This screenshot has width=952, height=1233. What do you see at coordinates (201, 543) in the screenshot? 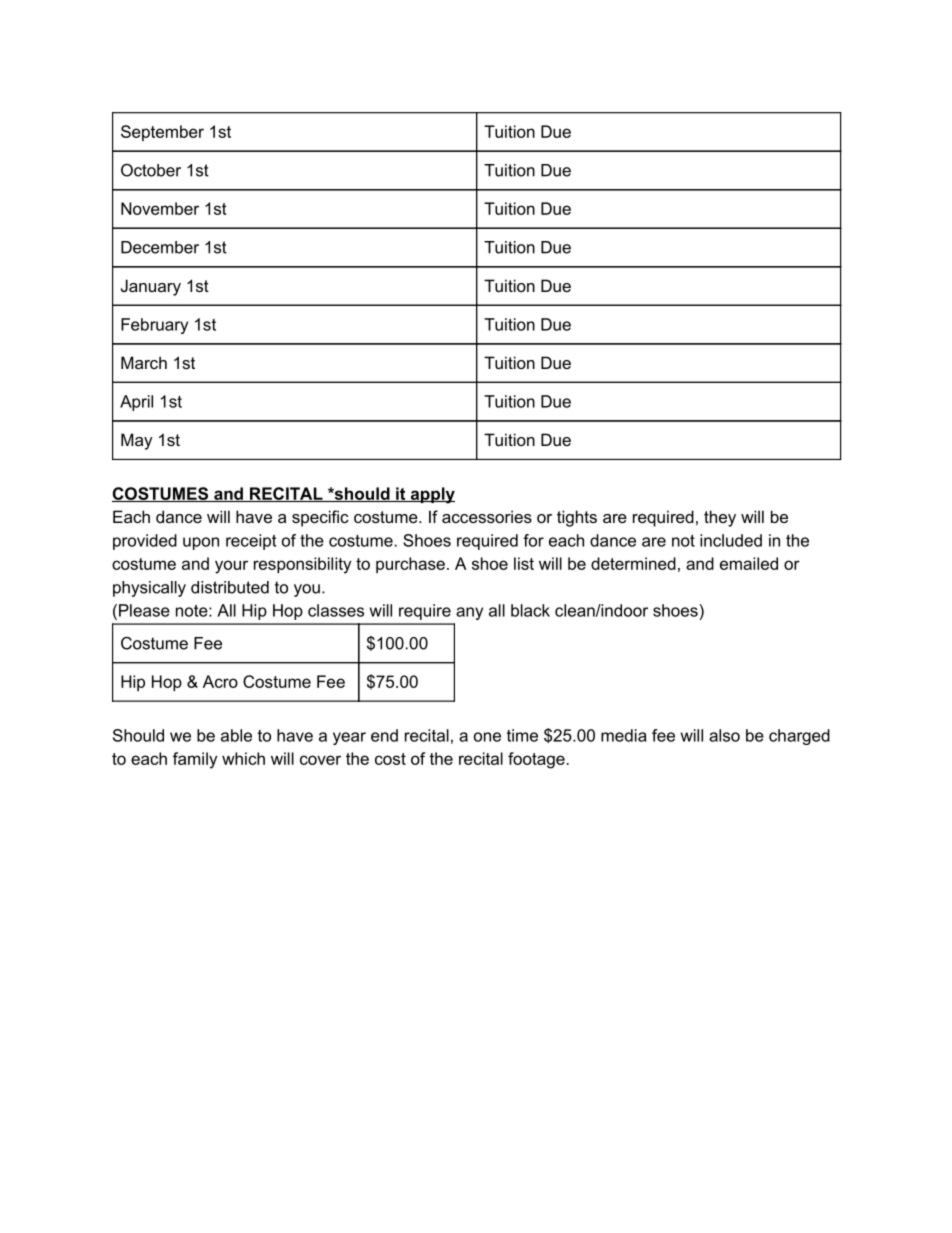
I see `upon` at bounding box center [201, 543].
